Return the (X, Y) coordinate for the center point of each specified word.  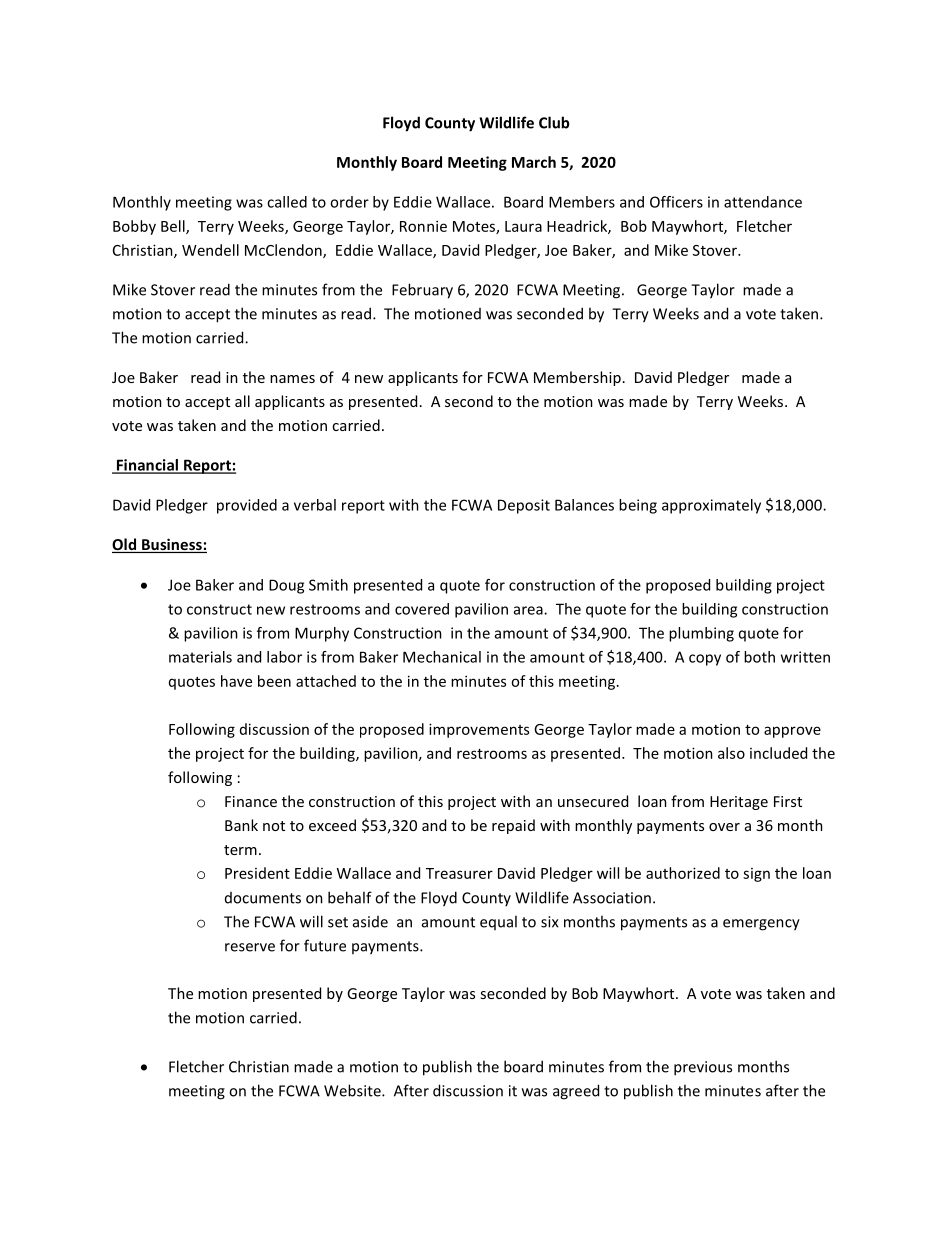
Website (353, 1090)
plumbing (701, 634)
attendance (763, 202)
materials (200, 657)
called (287, 202)
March (534, 162)
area (529, 610)
